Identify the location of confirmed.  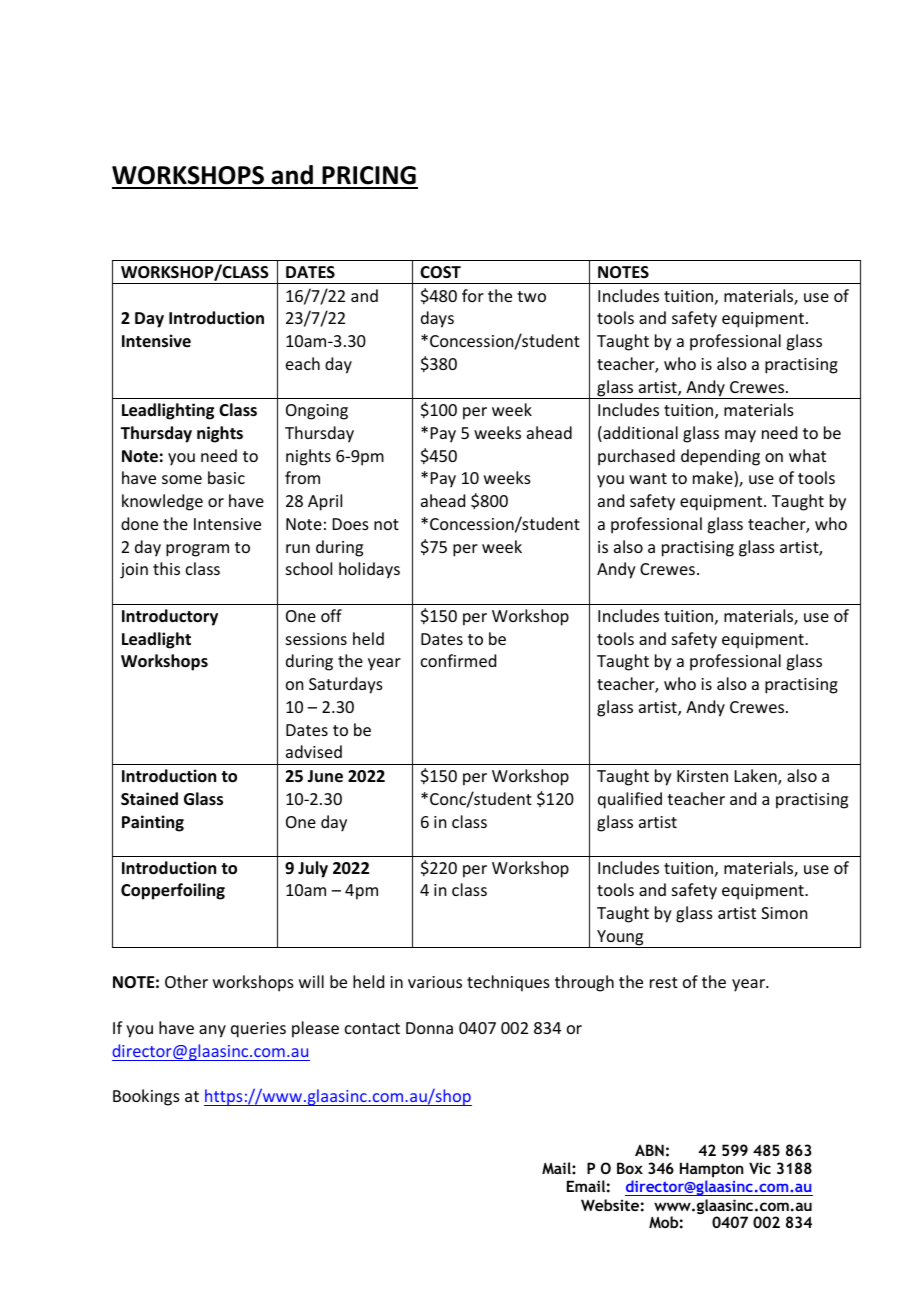
(458, 660).
